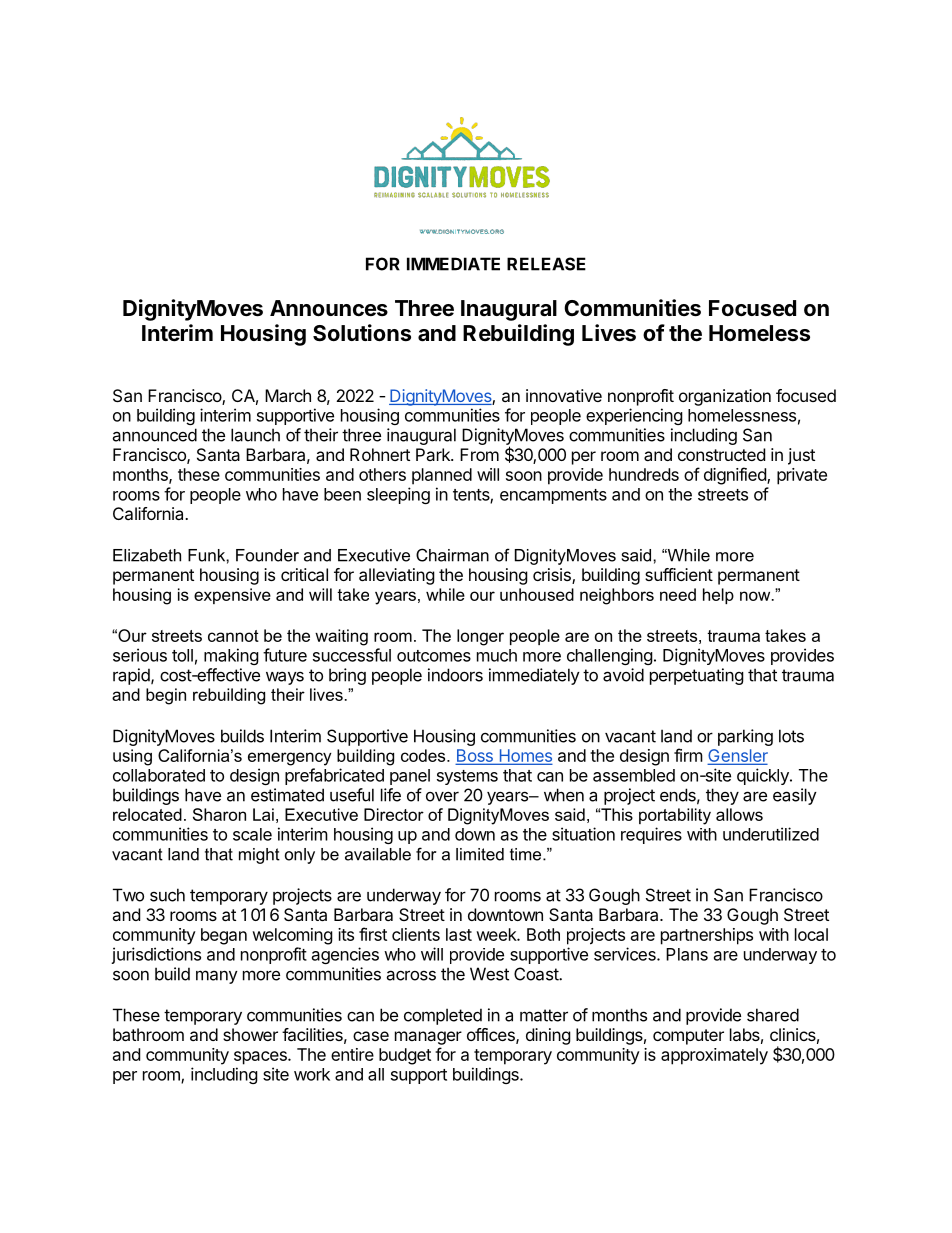 This screenshot has width=952, height=1233. I want to click on RELEASE, so click(546, 264).
